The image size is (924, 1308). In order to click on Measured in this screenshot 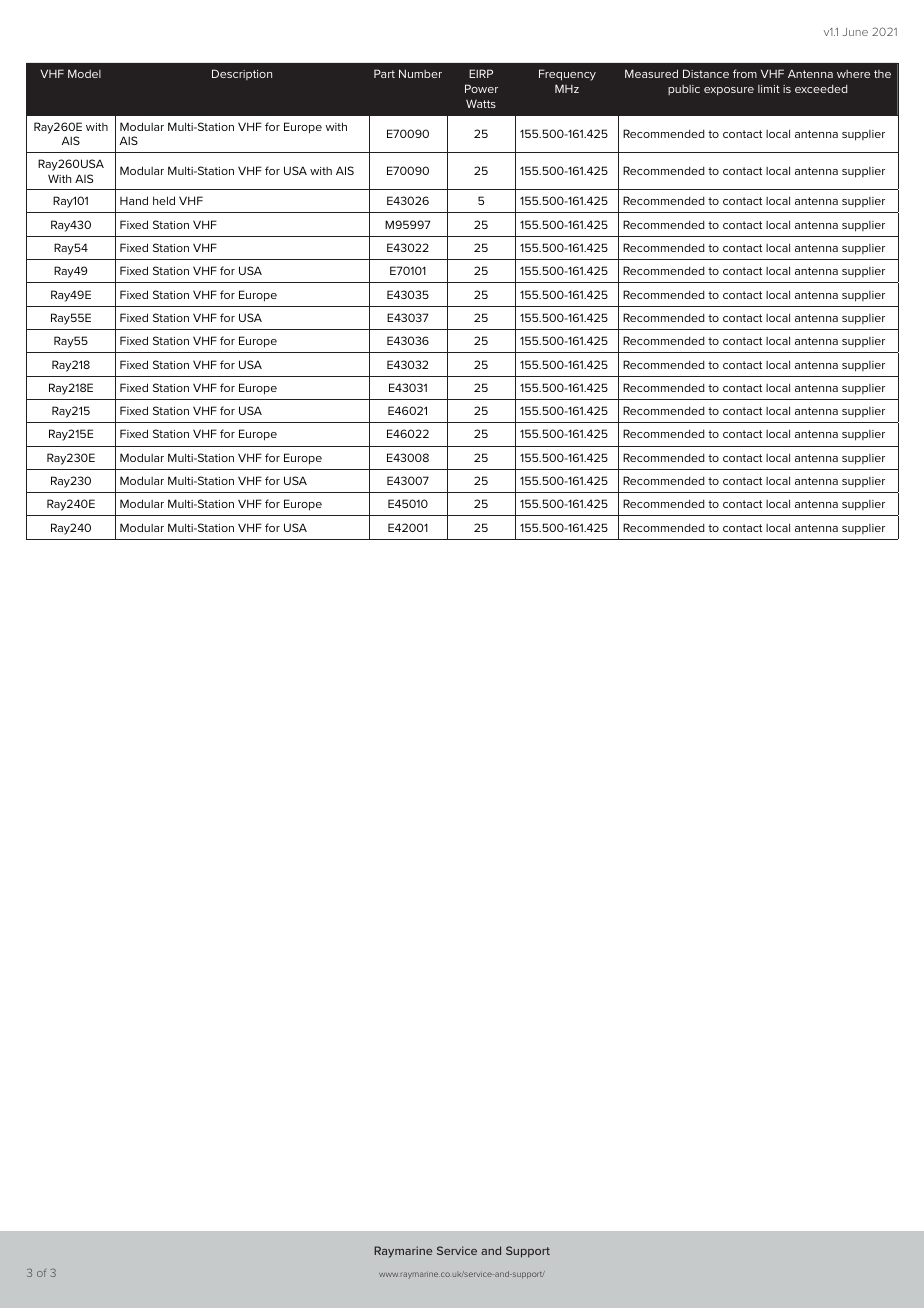, I will do `click(651, 73)`.
